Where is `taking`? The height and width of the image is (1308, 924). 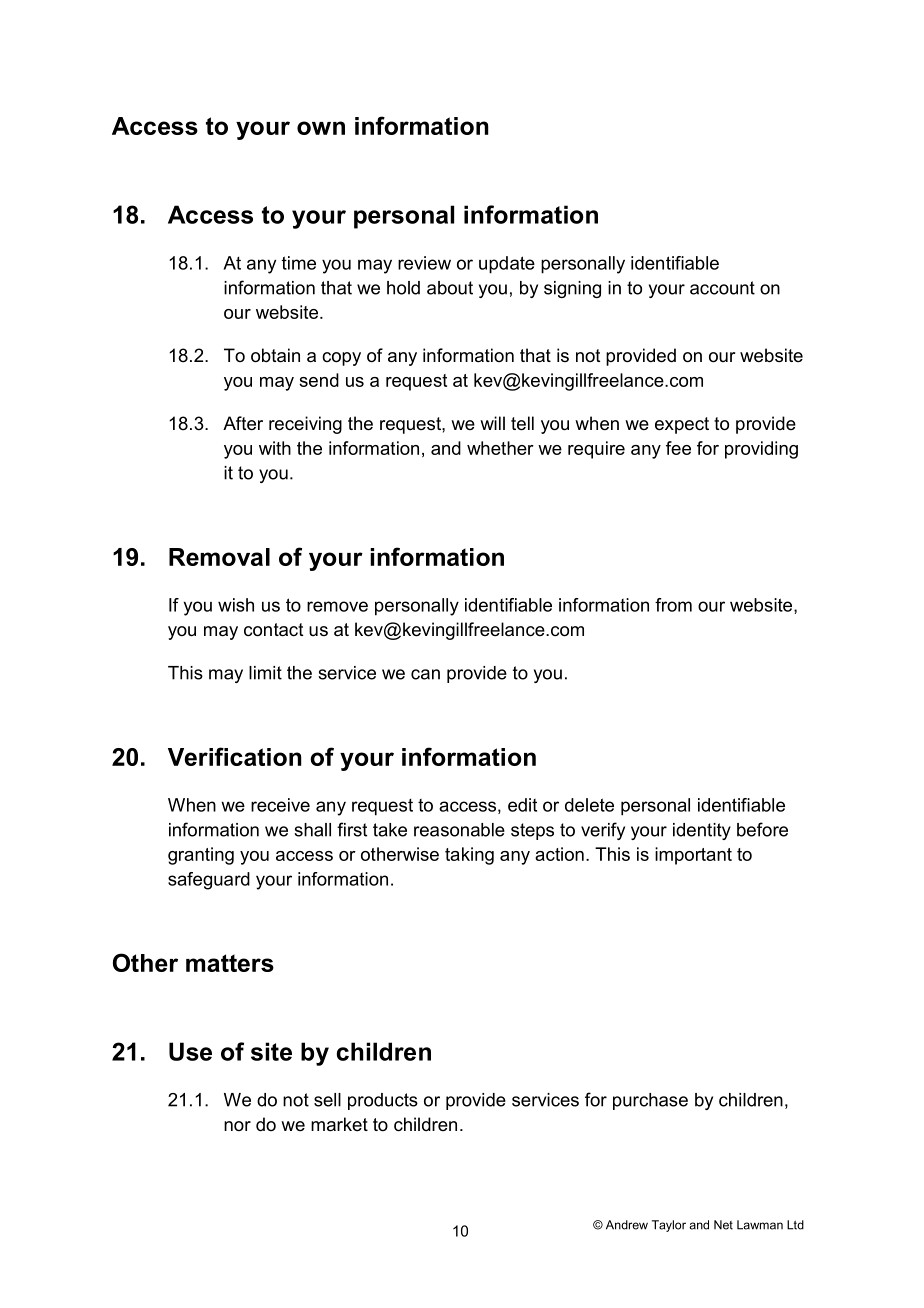
taking is located at coordinates (469, 856).
